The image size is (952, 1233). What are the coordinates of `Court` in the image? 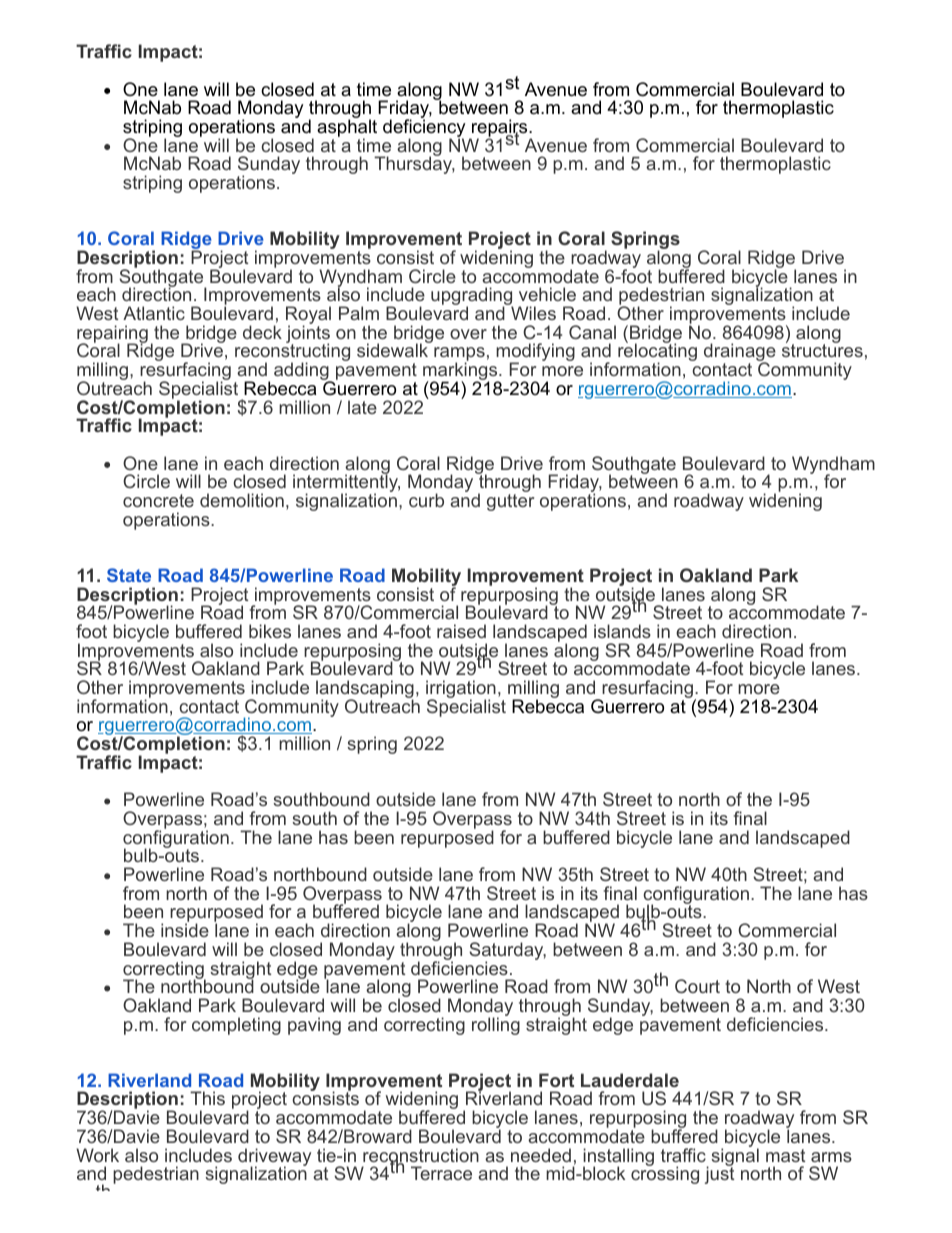 It's located at (697, 986).
